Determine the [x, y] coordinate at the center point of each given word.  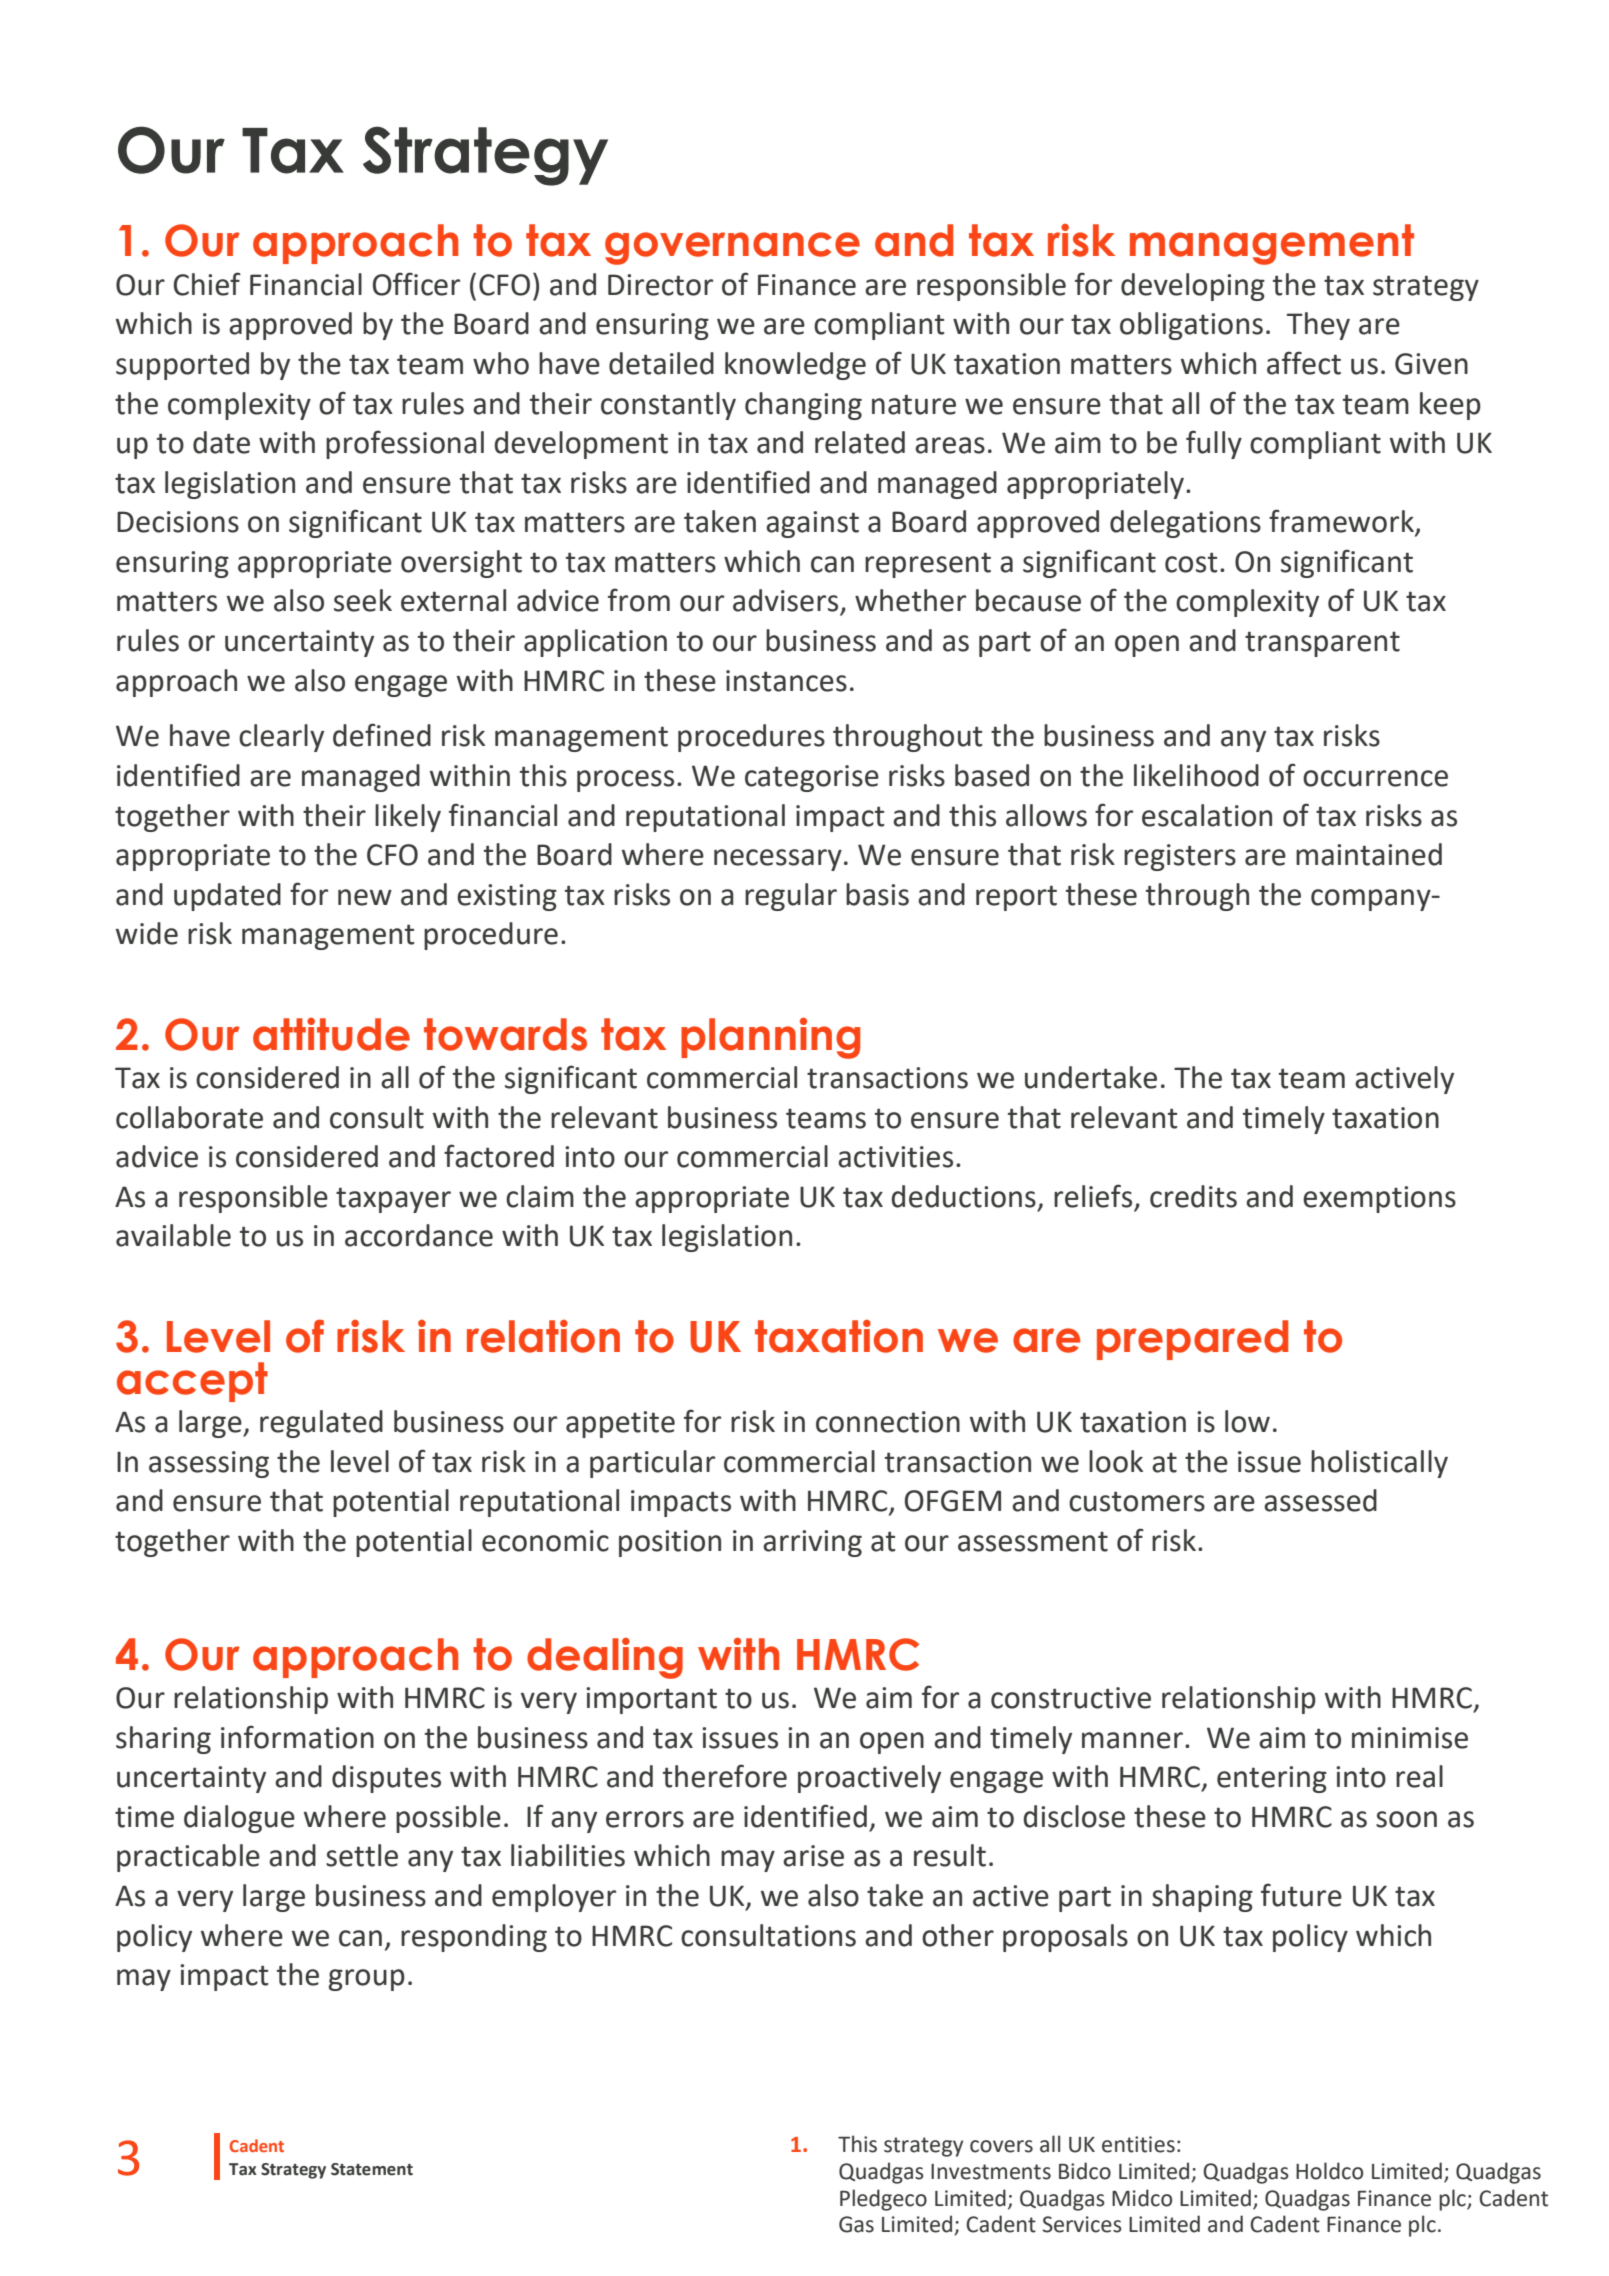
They [1318, 326]
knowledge [795, 366]
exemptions [1379, 1199]
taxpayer [393, 1200]
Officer [416, 284]
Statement [372, 2169]
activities [895, 1157]
